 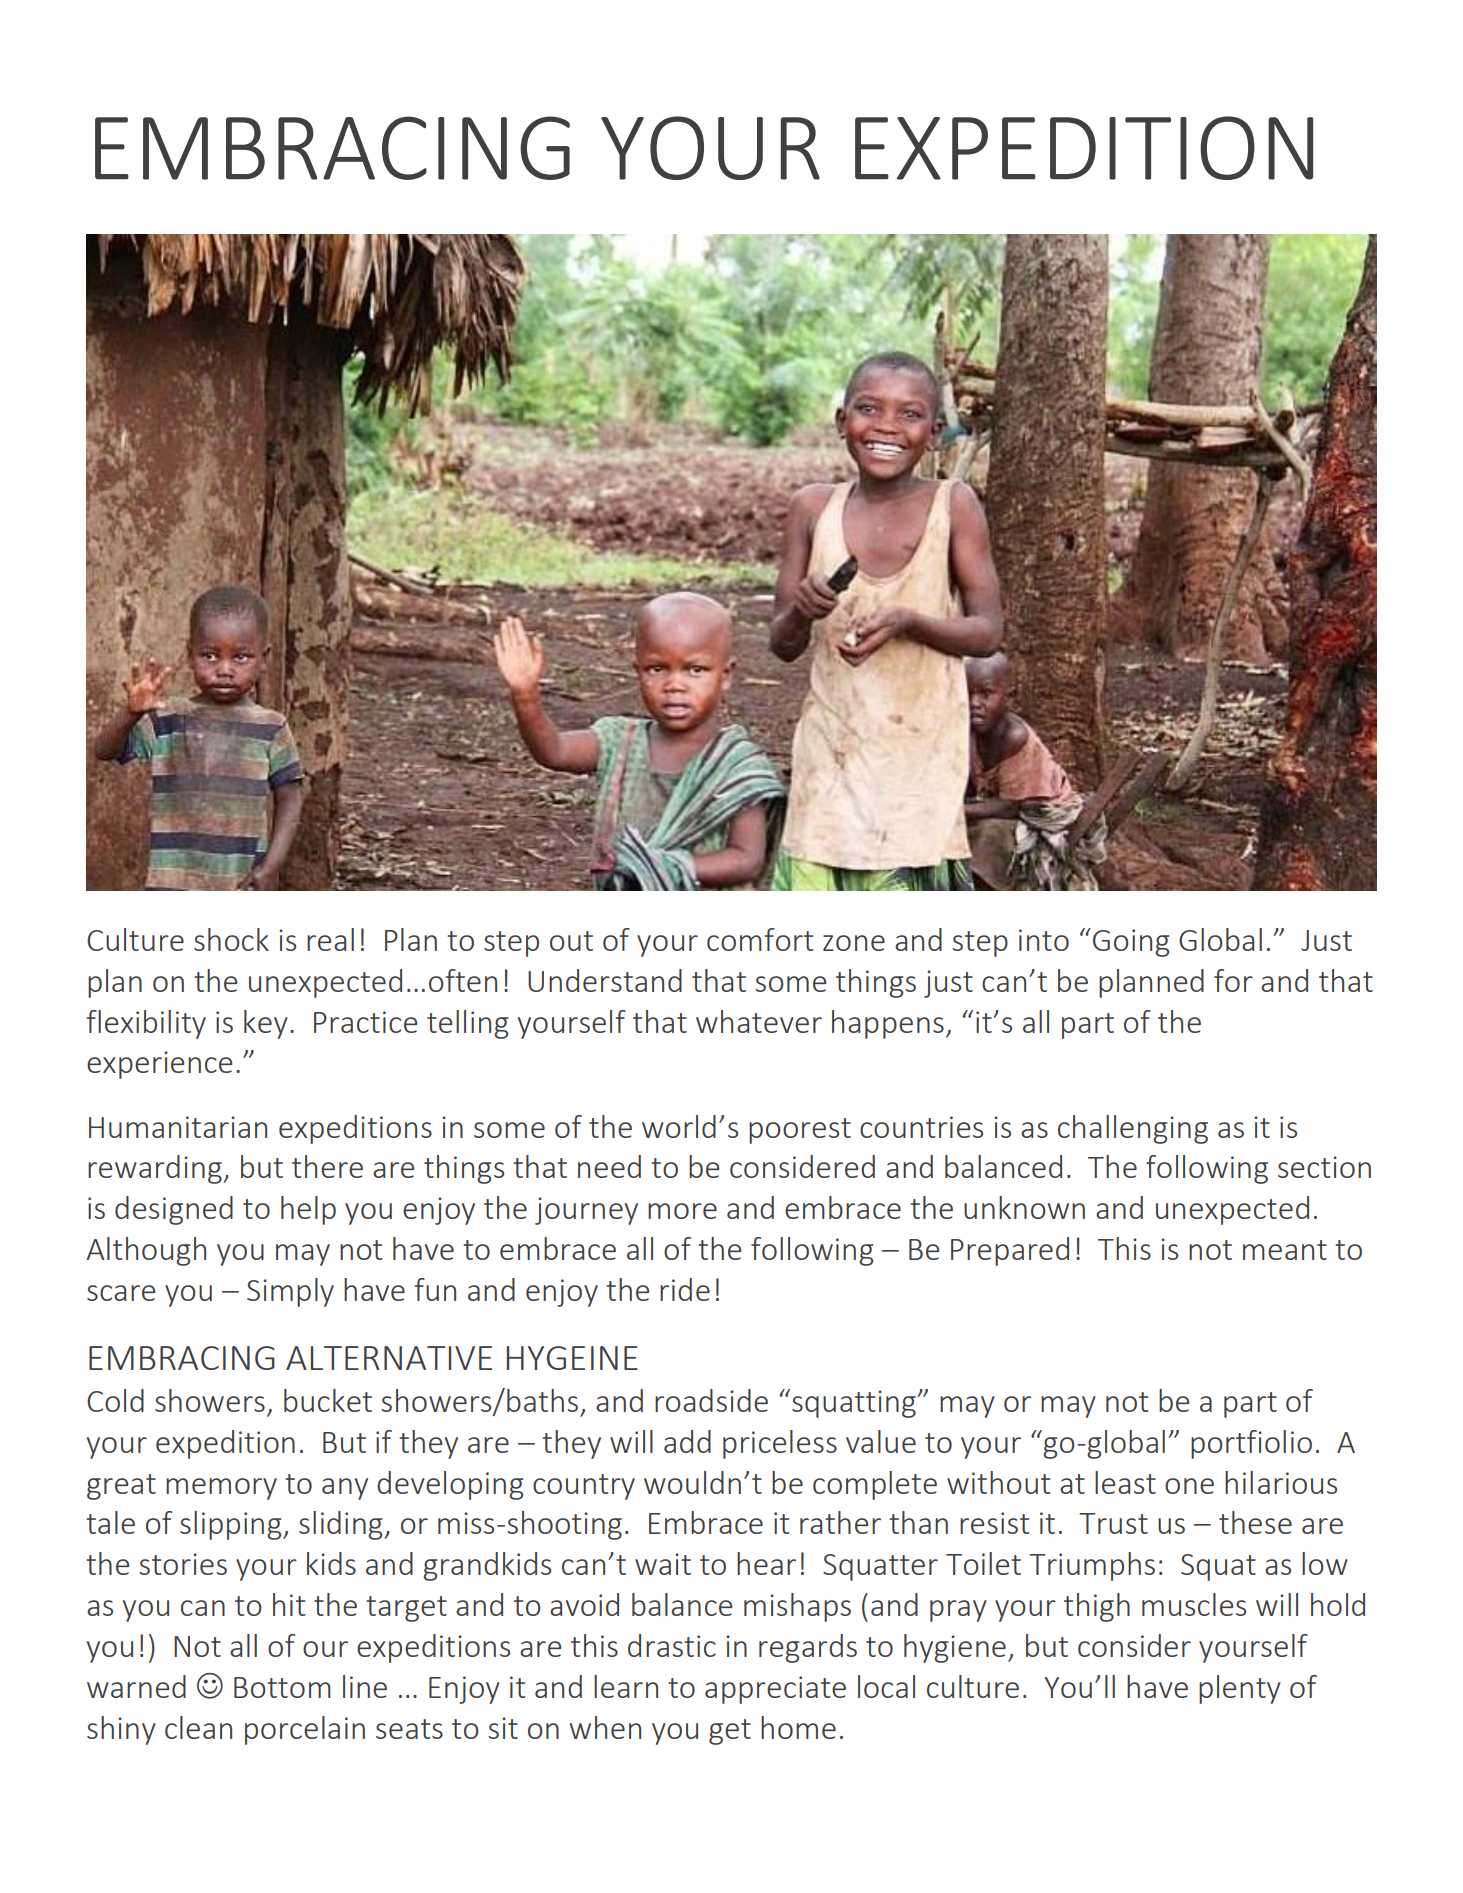 I want to click on meant, so click(x=1285, y=1250).
